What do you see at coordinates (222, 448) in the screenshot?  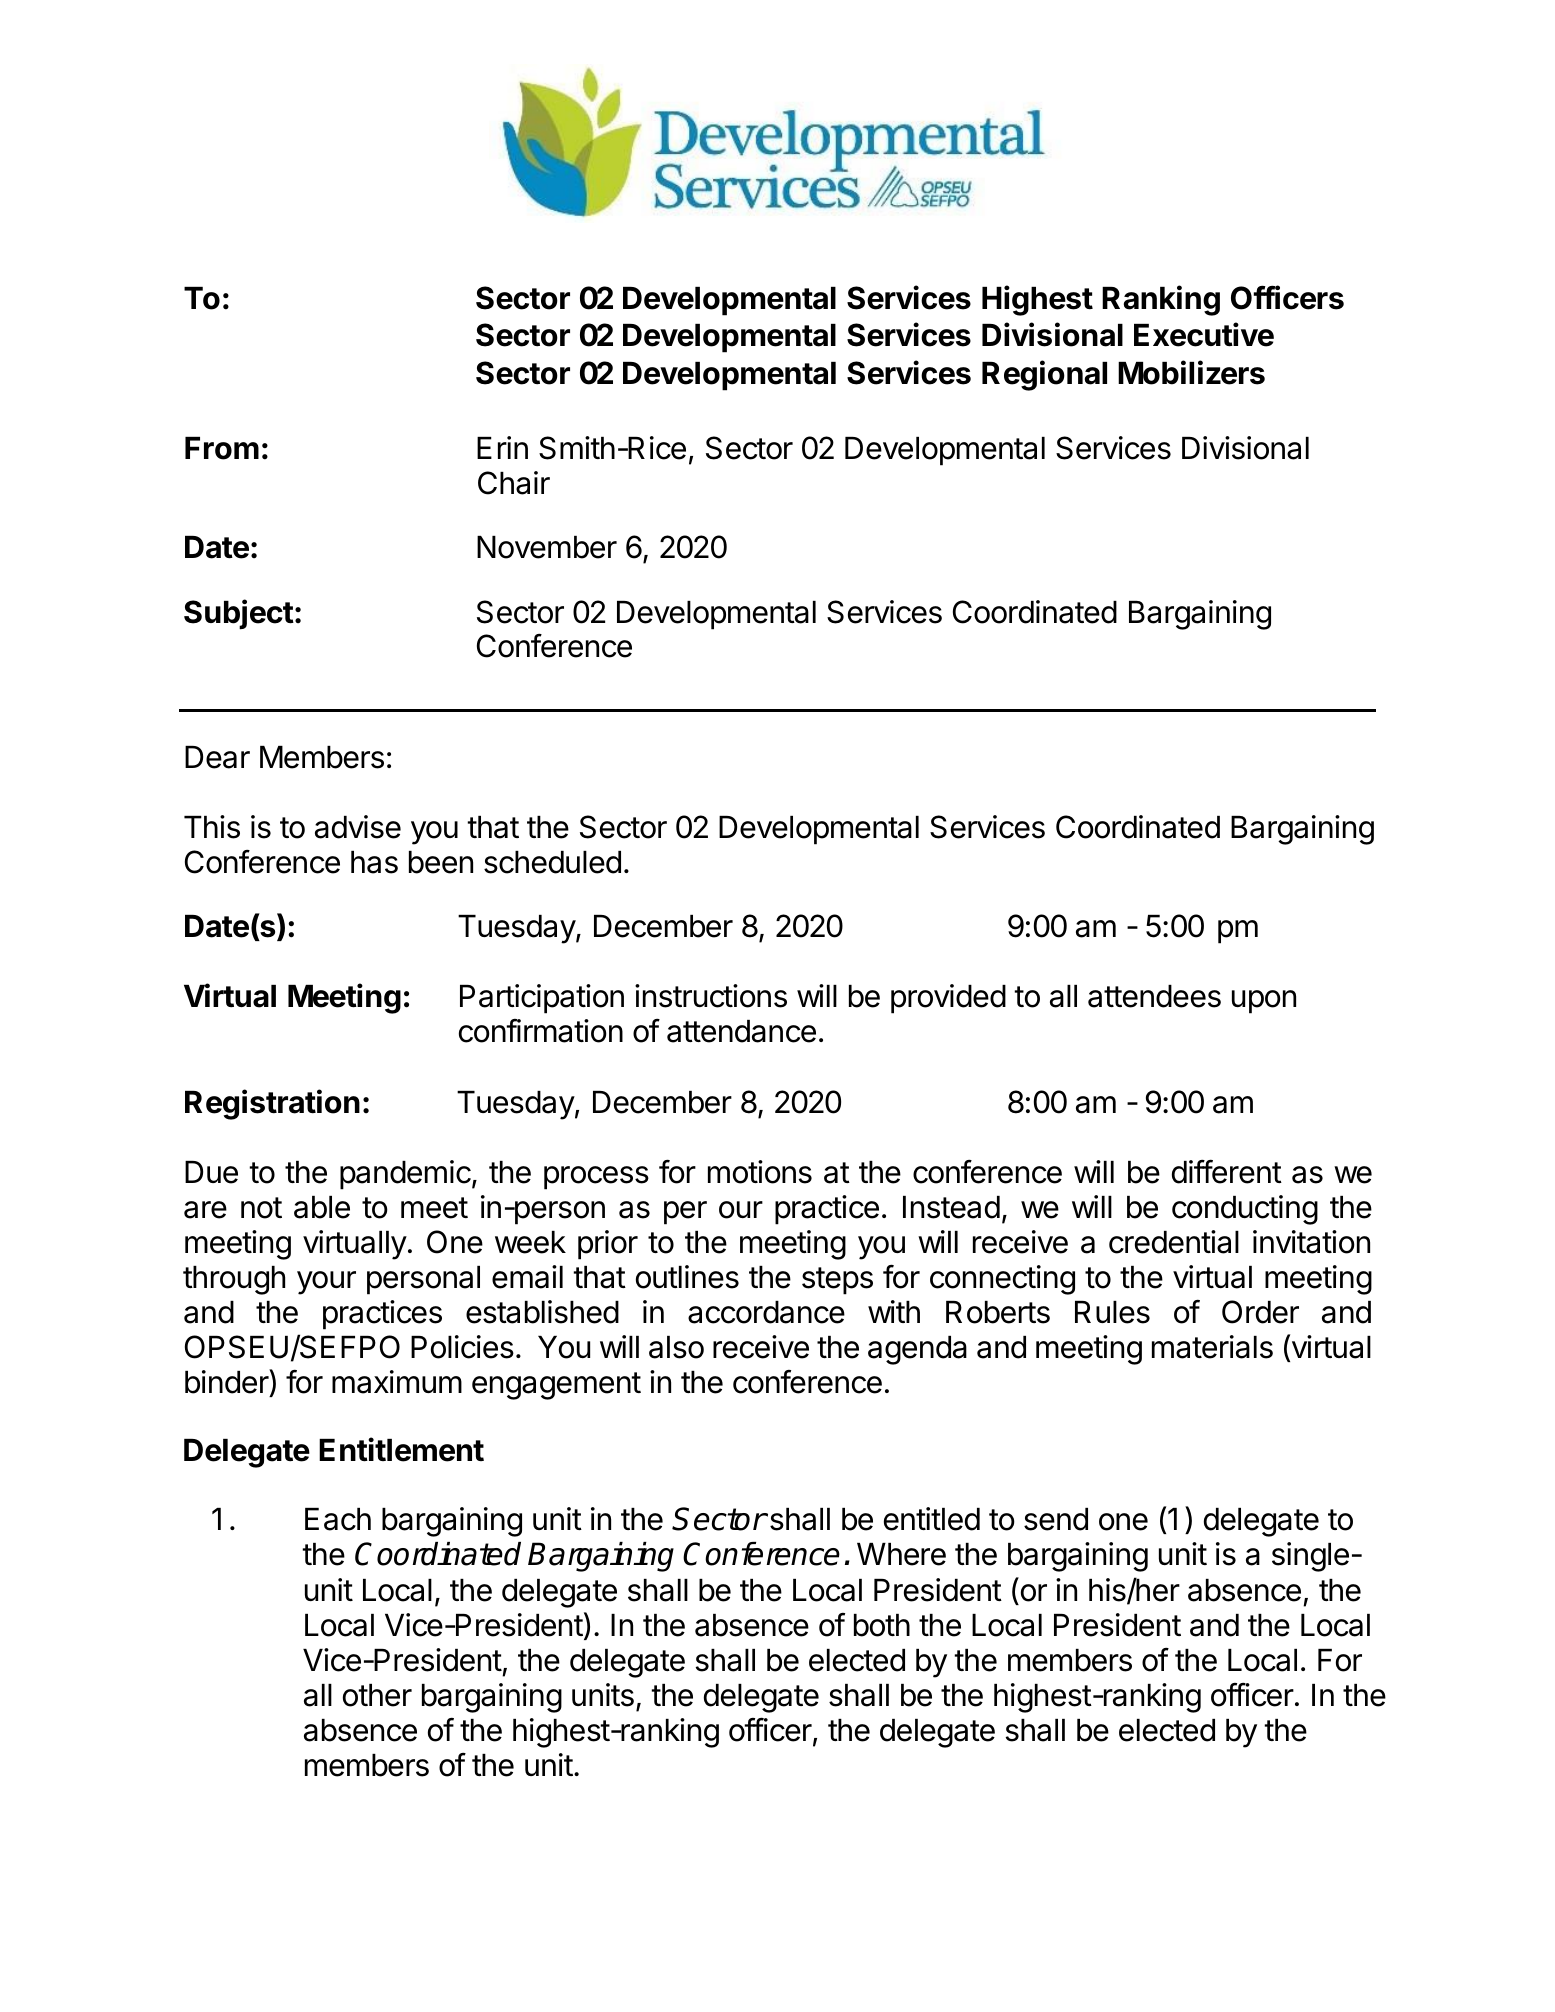 I see `From` at bounding box center [222, 448].
